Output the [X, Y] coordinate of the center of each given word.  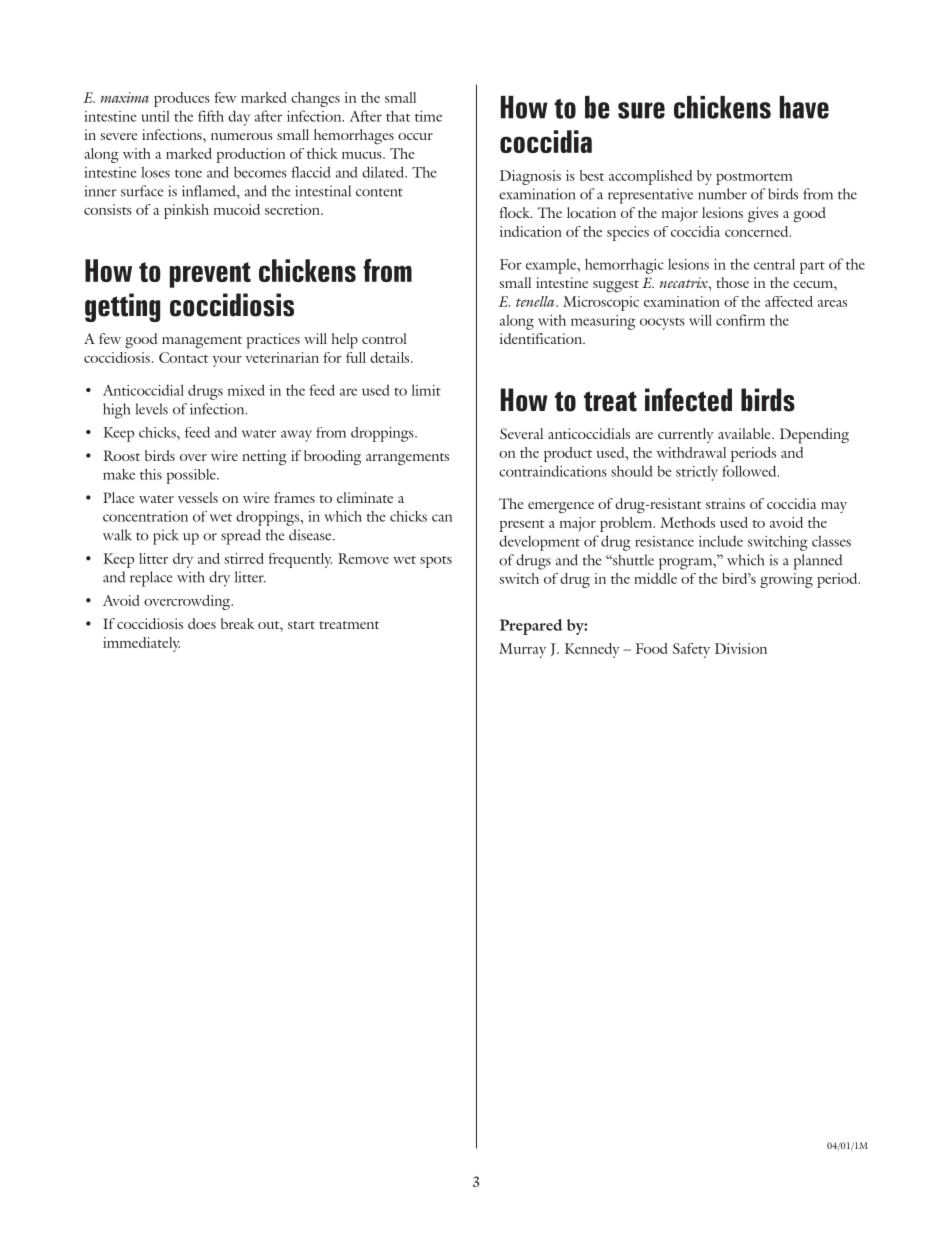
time [428, 116]
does [202, 623]
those [732, 282]
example [552, 266]
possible [192, 476]
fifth [211, 116]
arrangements [407, 459]
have [804, 107]
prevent [210, 275]
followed [750, 471]
